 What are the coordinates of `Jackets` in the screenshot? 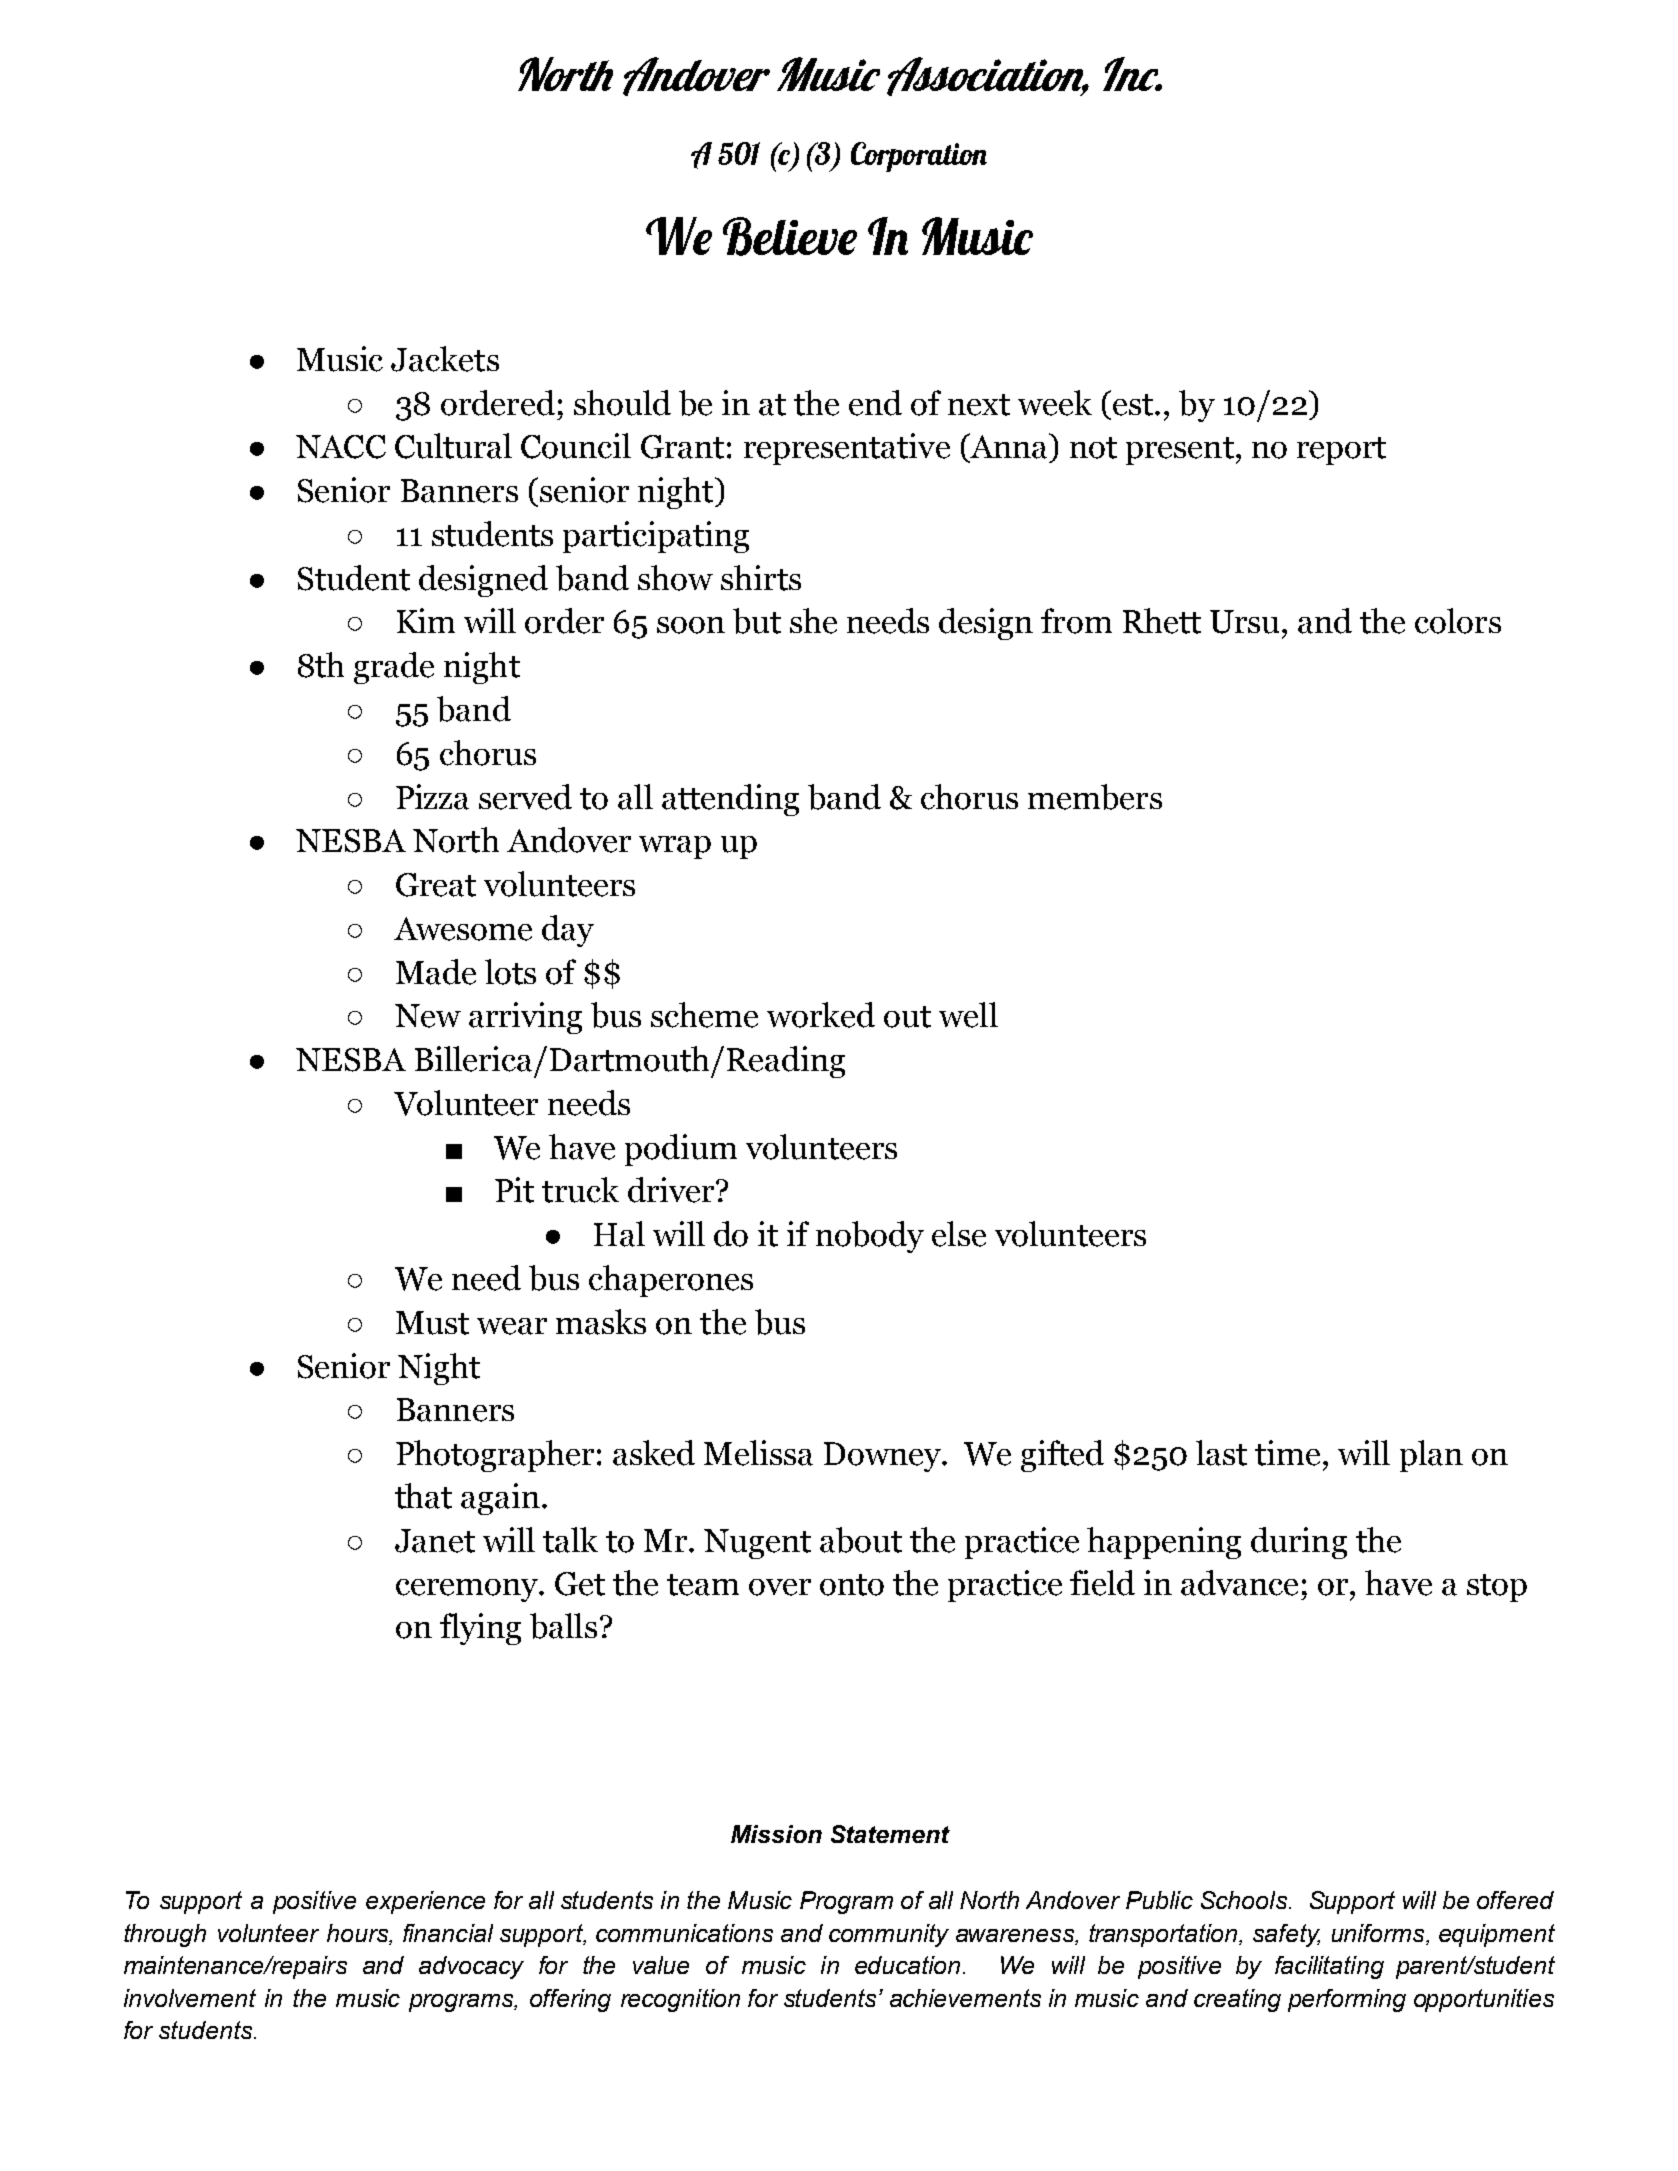 It's located at (445, 359).
